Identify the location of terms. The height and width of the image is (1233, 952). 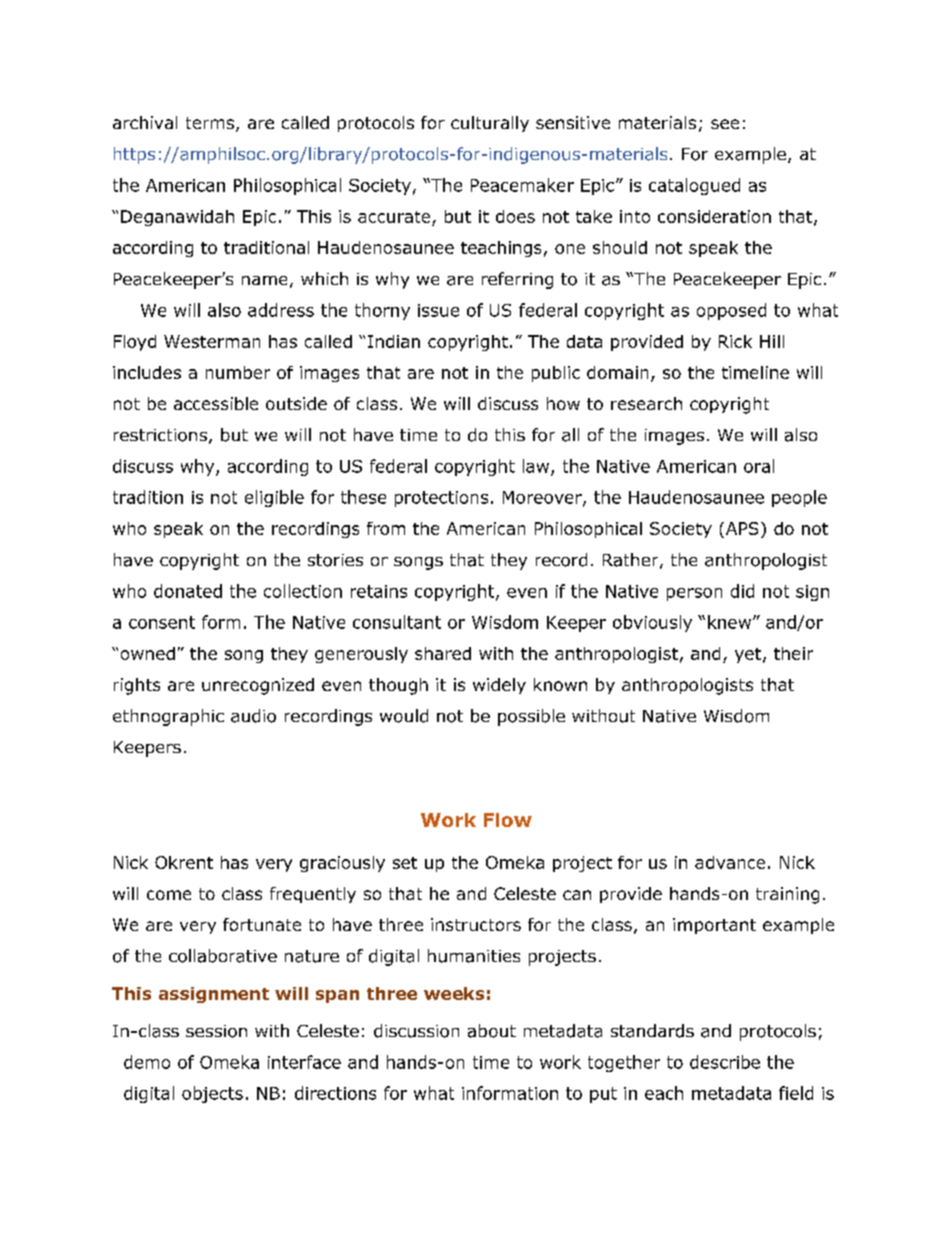
(211, 124).
